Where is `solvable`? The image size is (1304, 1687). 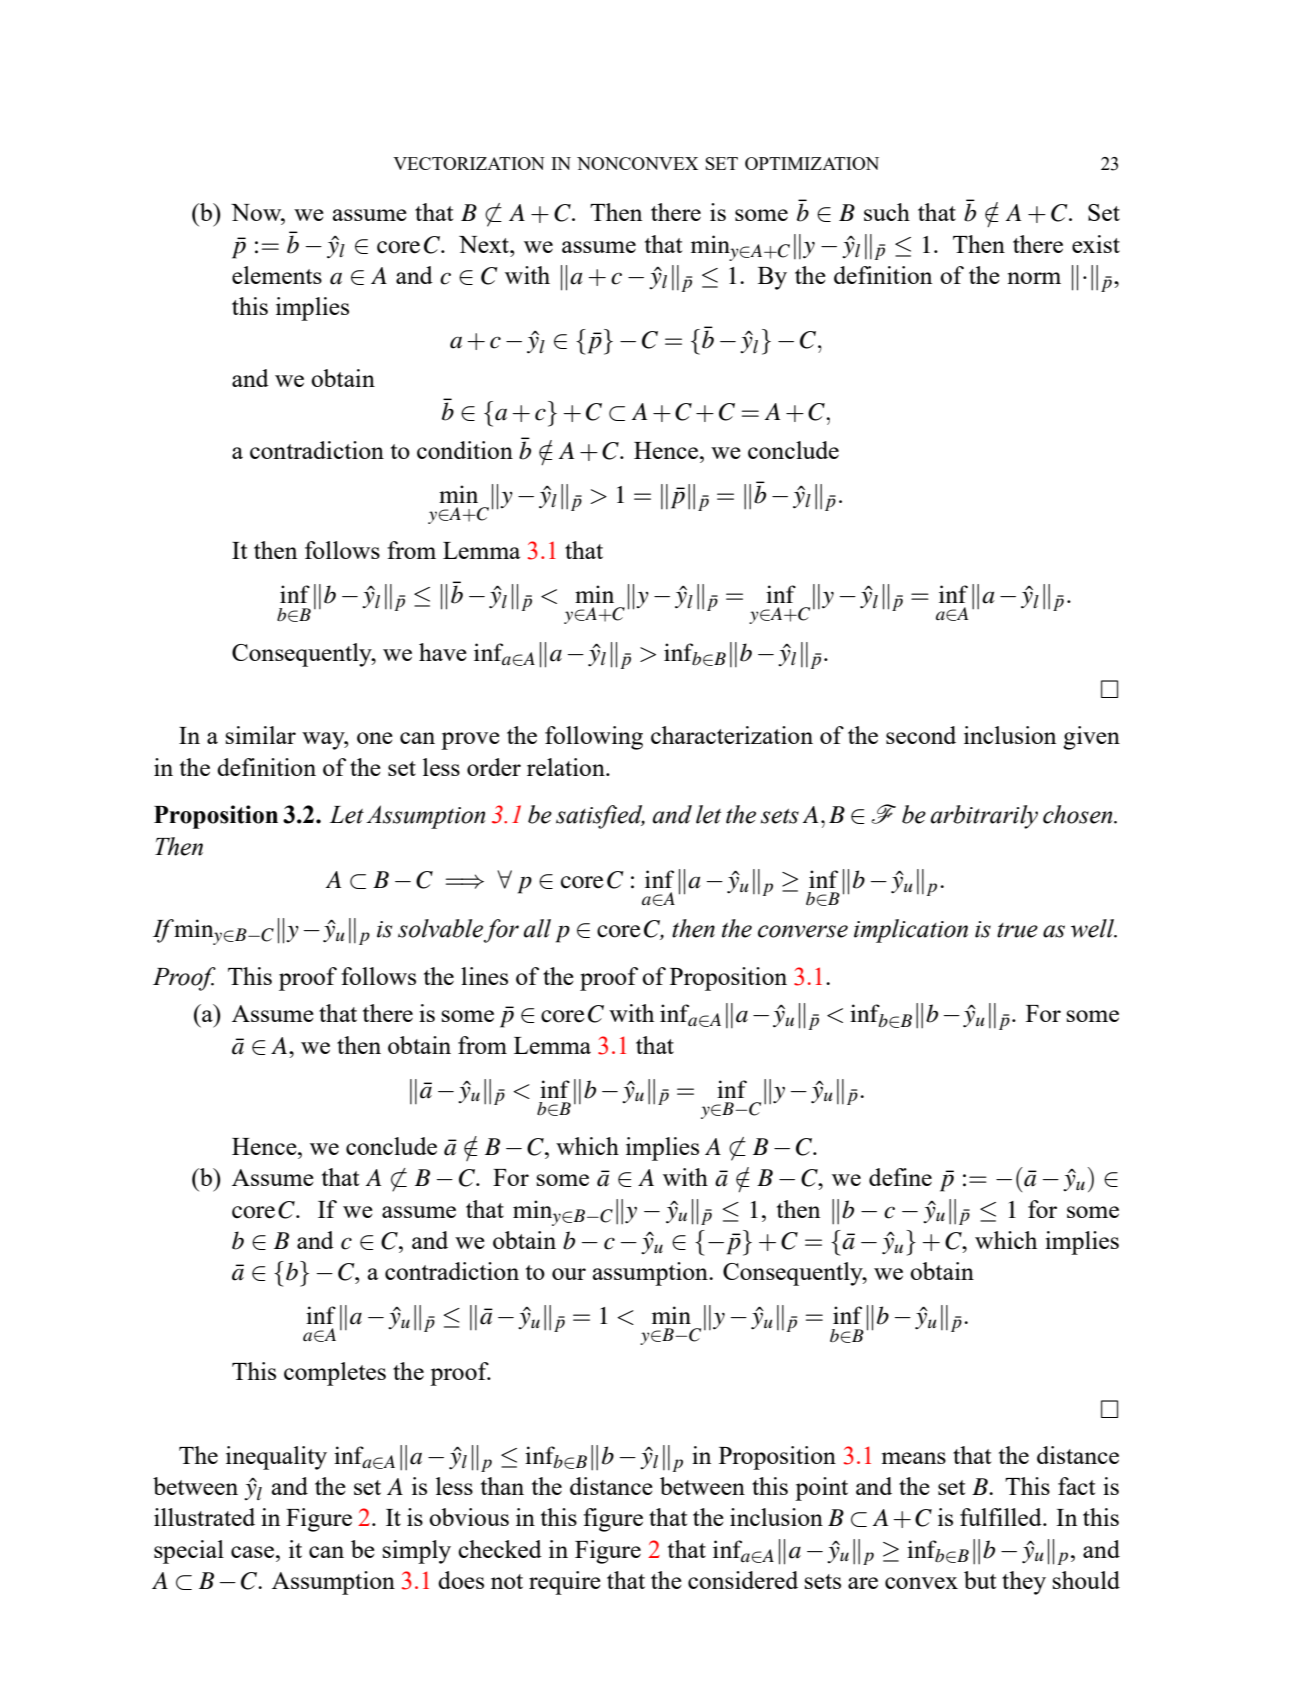 solvable is located at coordinates (440, 928).
